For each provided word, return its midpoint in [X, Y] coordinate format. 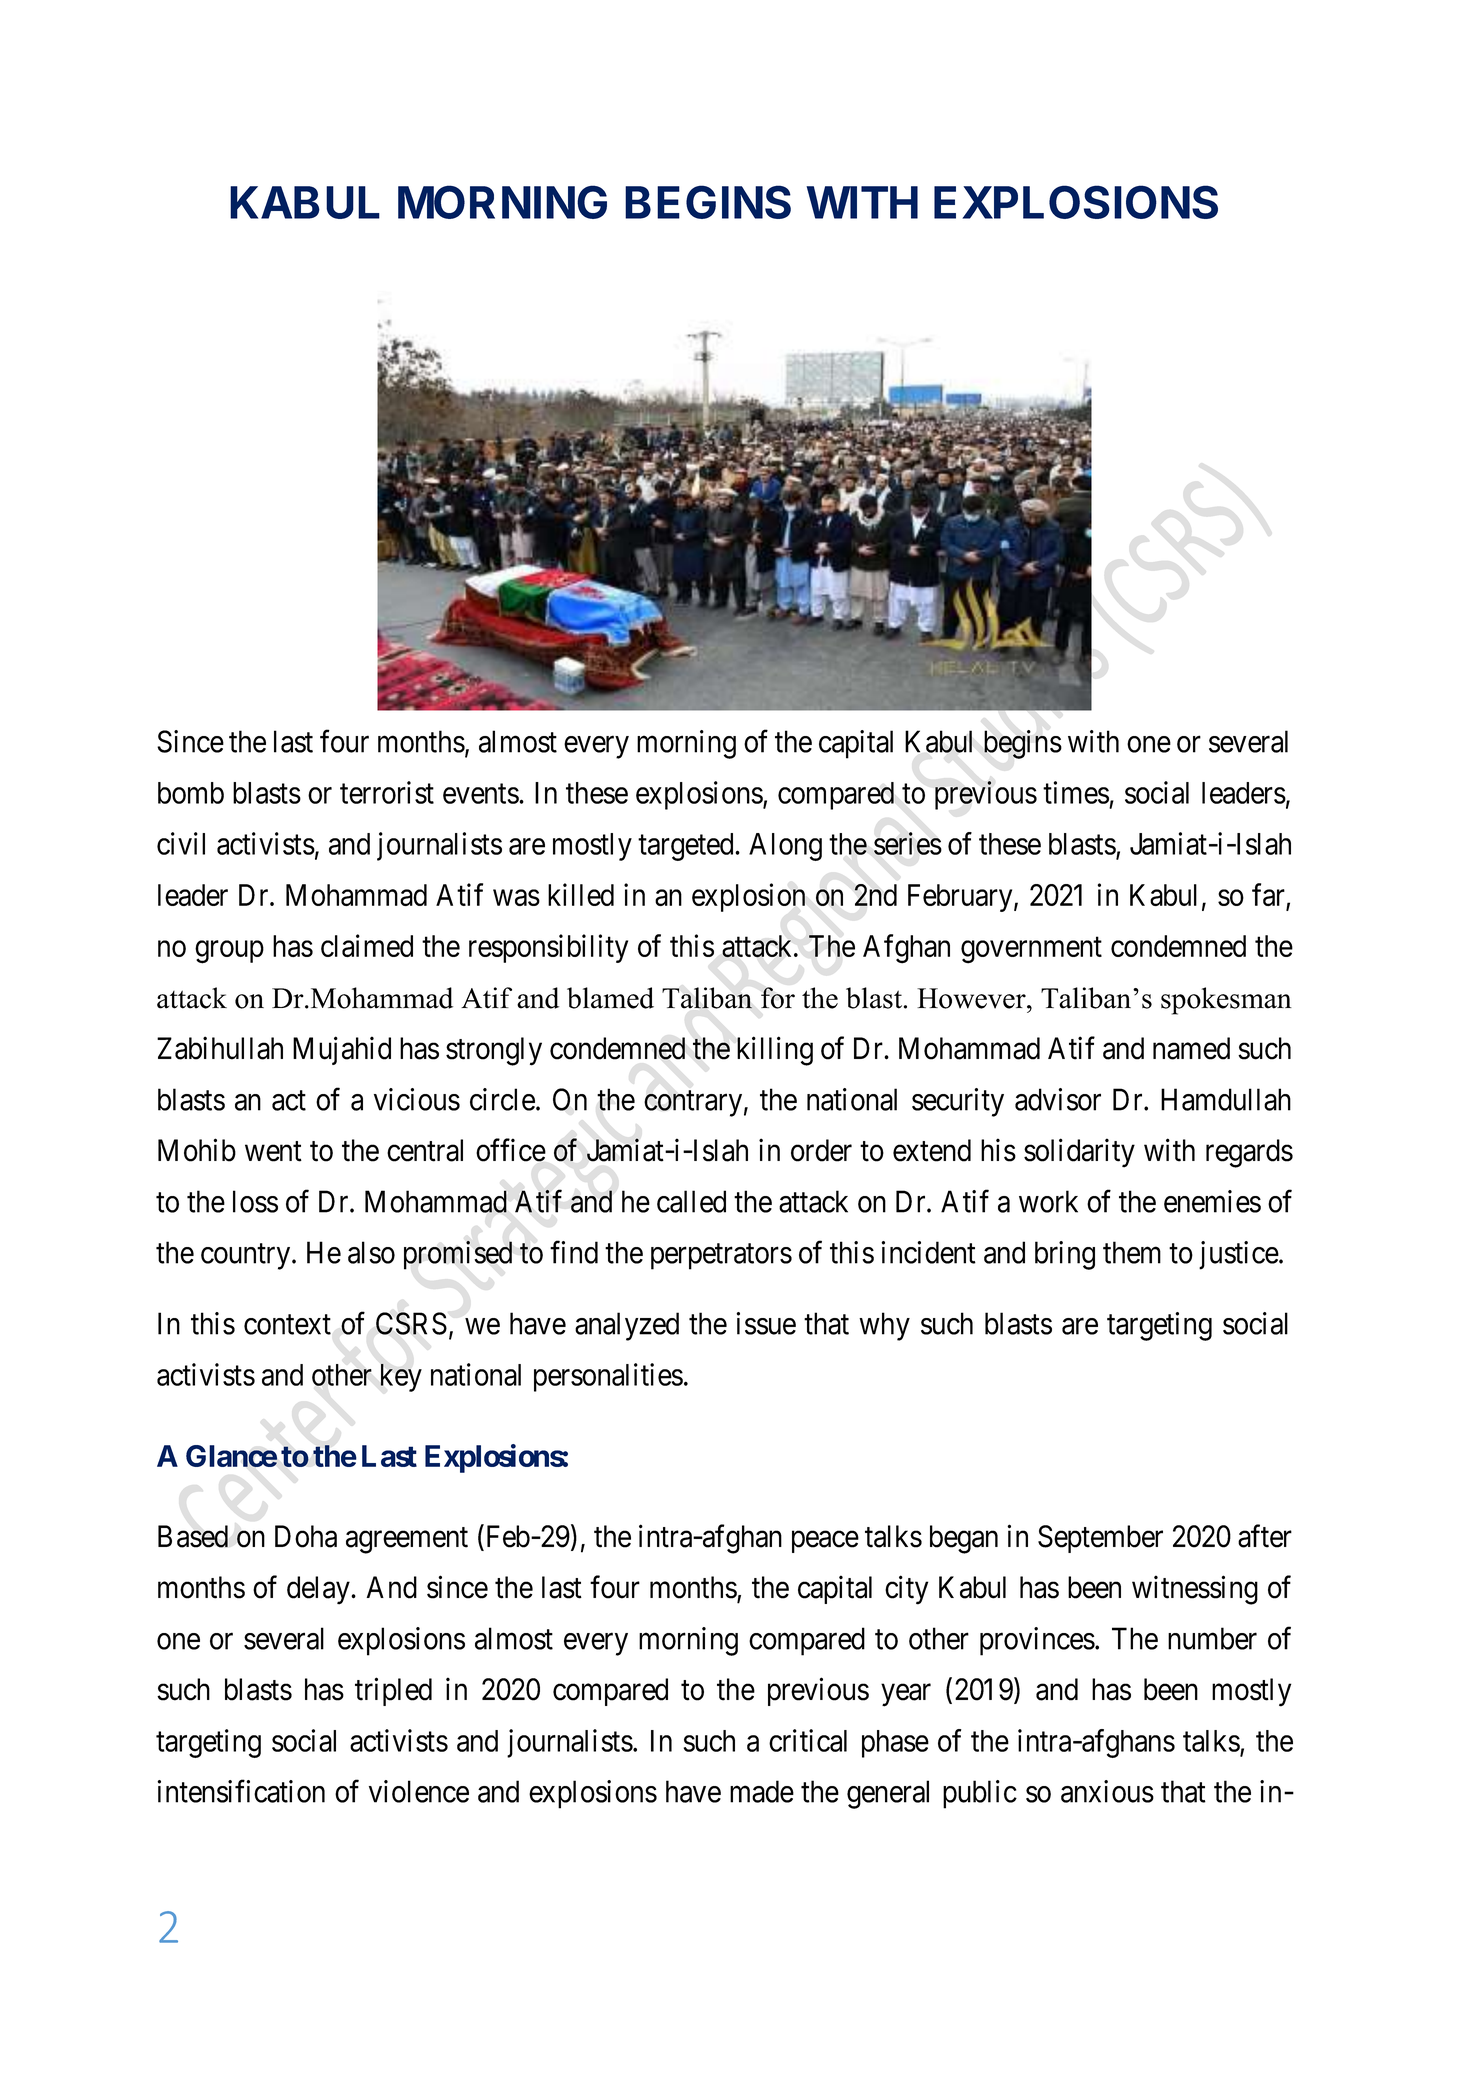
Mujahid [342, 1050]
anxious [1107, 1791]
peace [825, 1542]
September [1100, 1539]
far [1269, 896]
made [762, 1791]
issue [766, 1323]
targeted [687, 847]
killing [775, 1051]
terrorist [387, 792]
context [287, 1325]
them [1132, 1252]
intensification [241, 1791]
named [1191, 1048]
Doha [306, 1536]
